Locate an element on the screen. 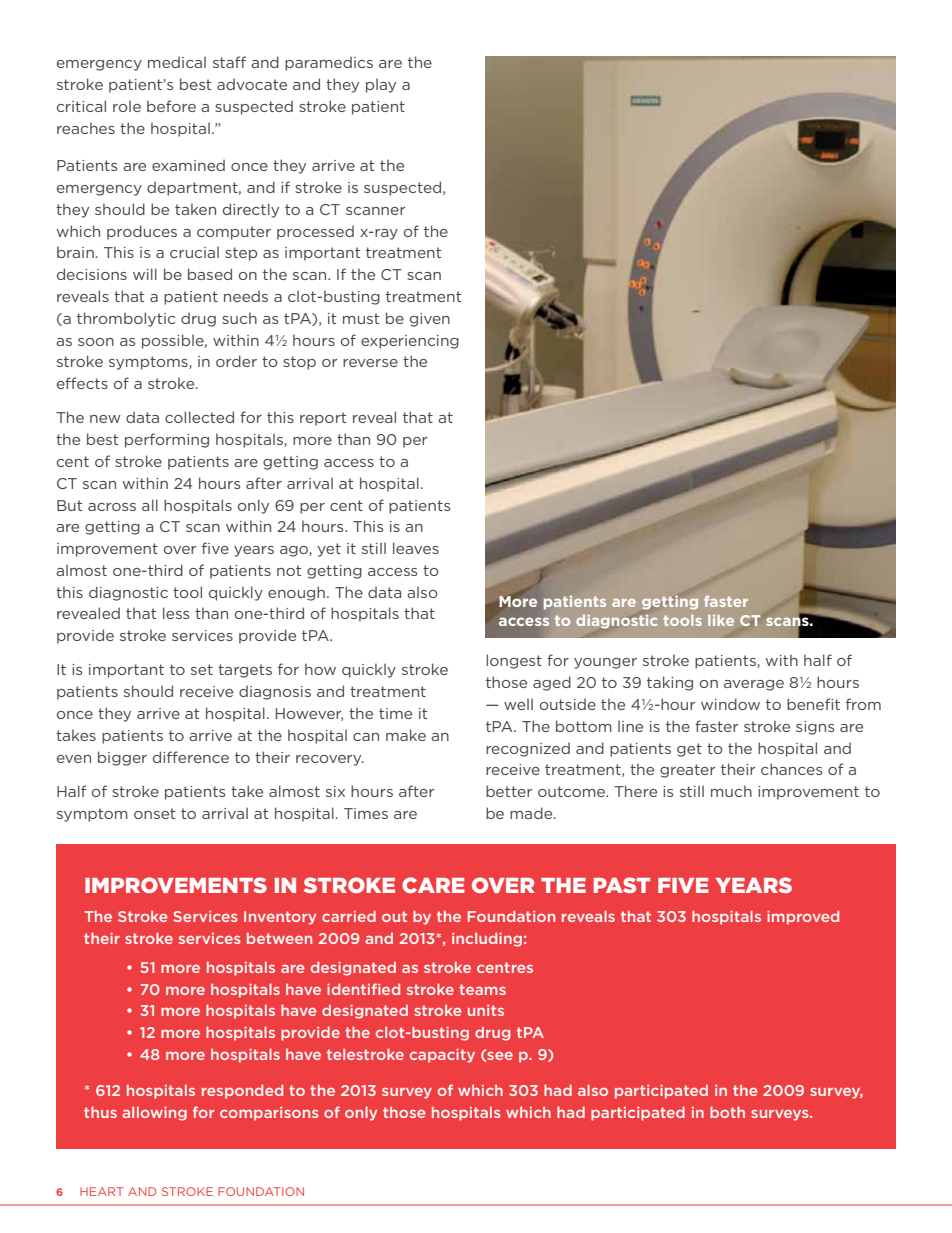 The height and width of the screenshot is (1233, 952). play is located at coordinates (381, 86).
